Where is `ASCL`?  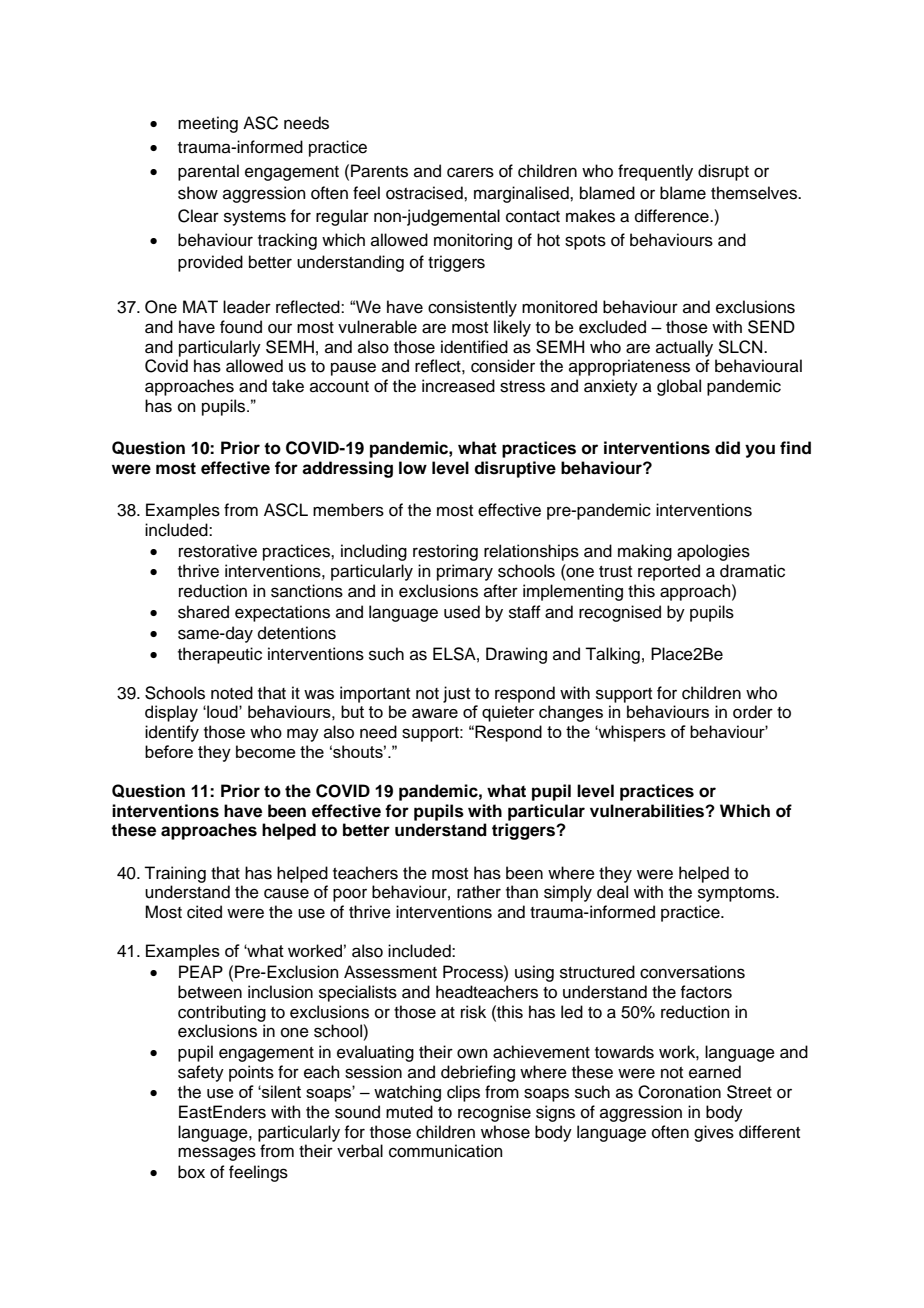 ASCL is located at coordinates (286, 510).
